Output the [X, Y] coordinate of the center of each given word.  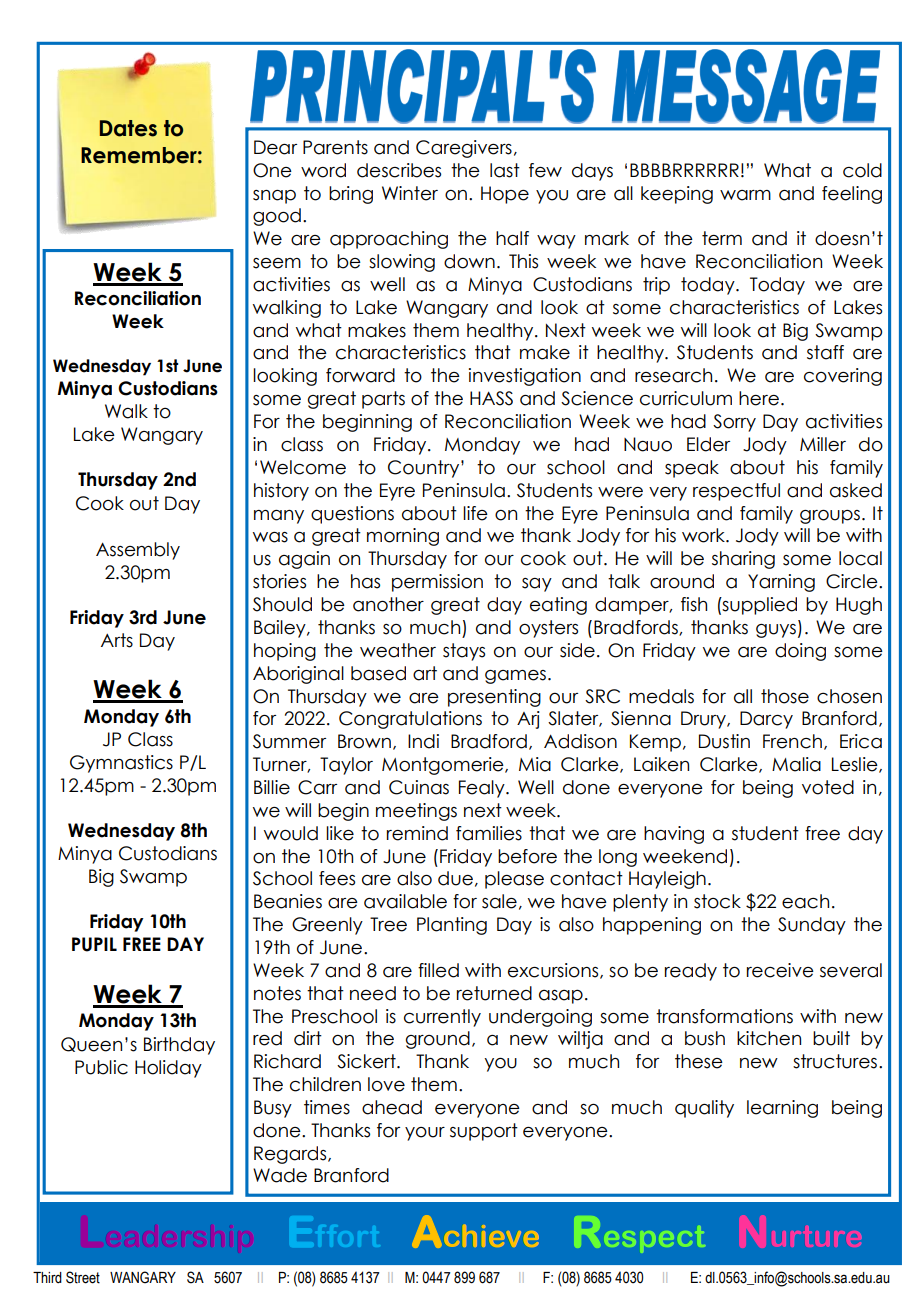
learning [782, 1109]
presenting [494, 698]
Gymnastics [121, 764]
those [785, 696]
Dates [128, 128]
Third [47, 1277]
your [425, 1134]
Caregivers [464, 149]
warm [745, 195]
